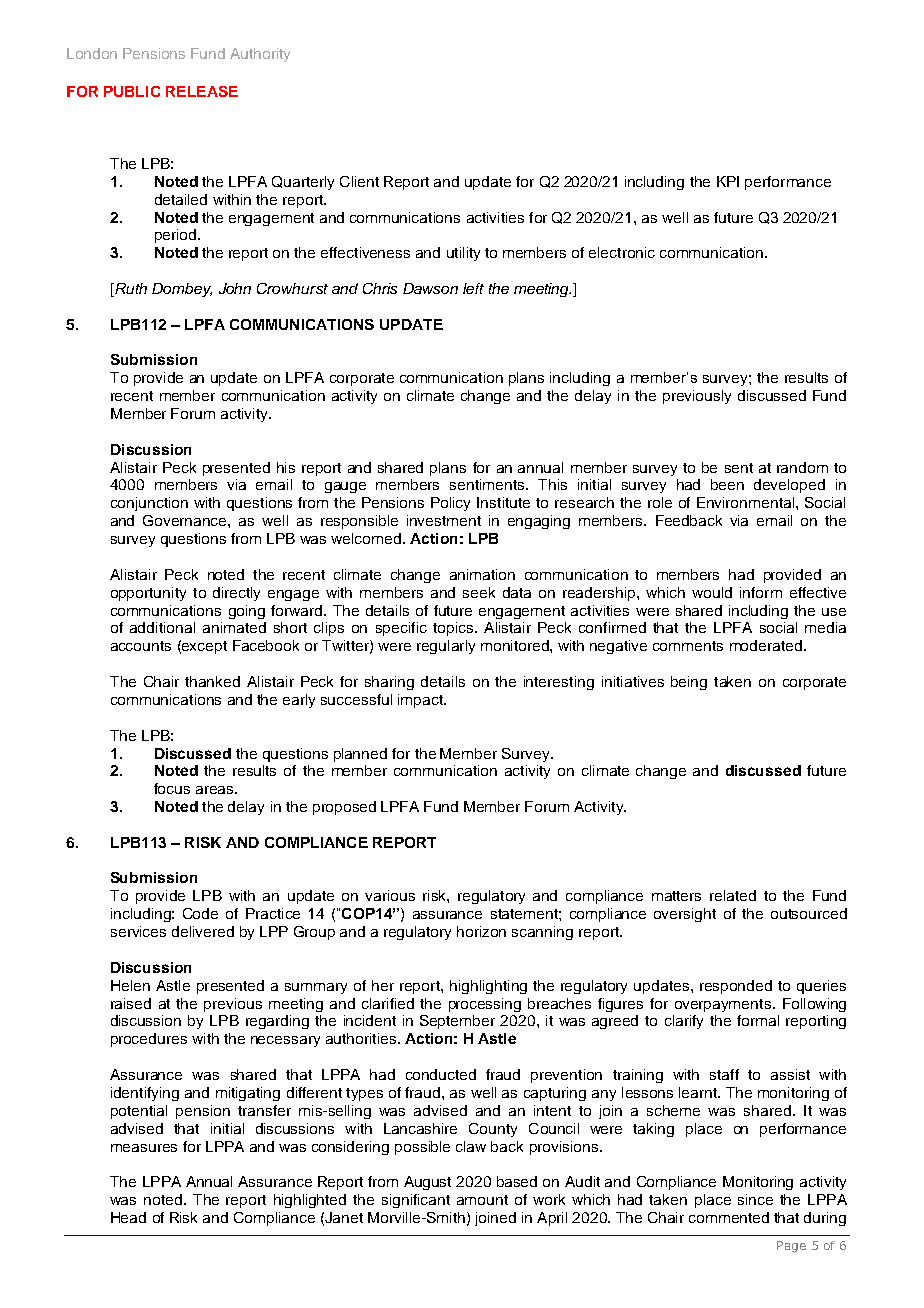 The image size is (924, 1308). I want to click on moderated, so click(766, 645).
